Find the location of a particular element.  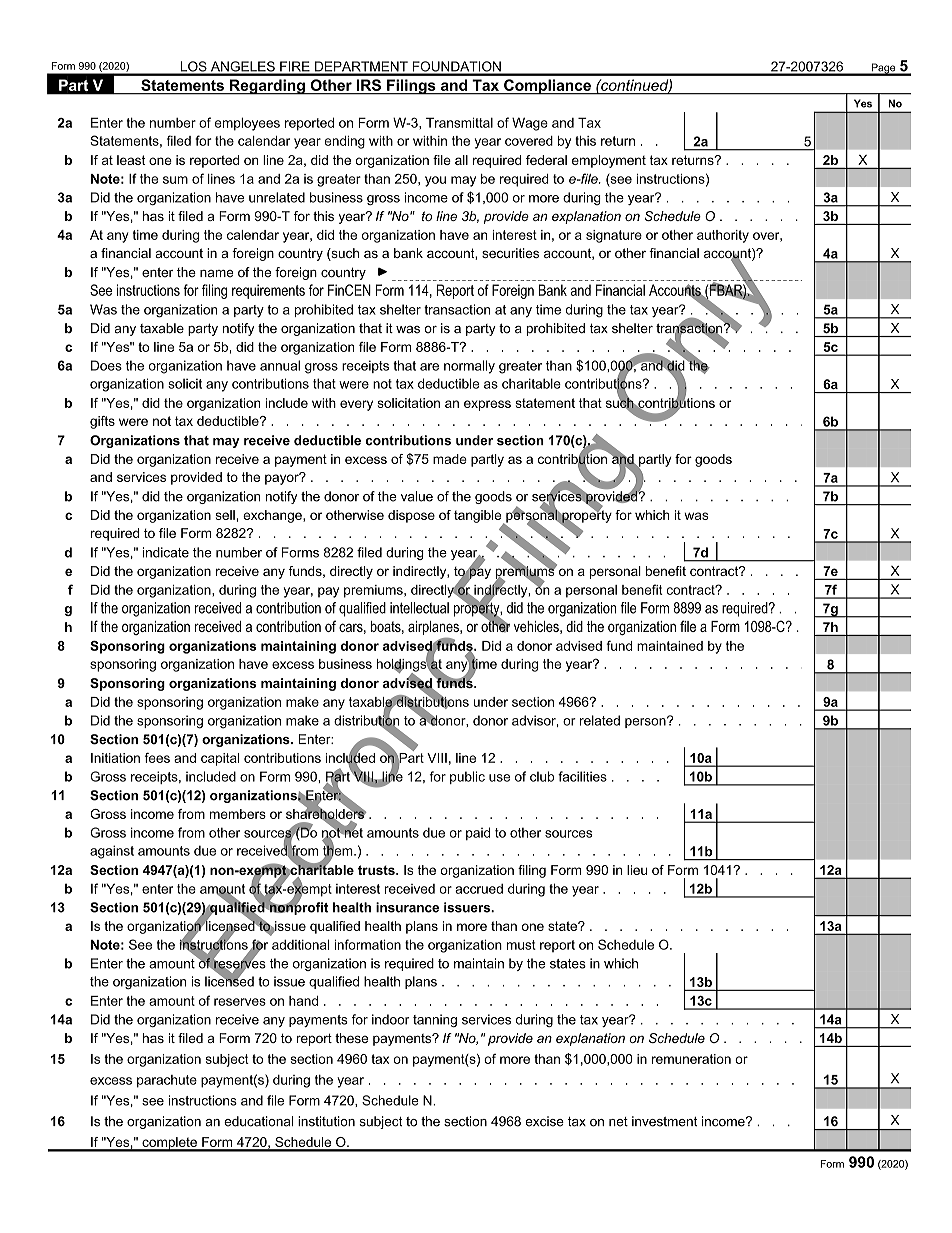

normally is located at coordinates (469, 367).
